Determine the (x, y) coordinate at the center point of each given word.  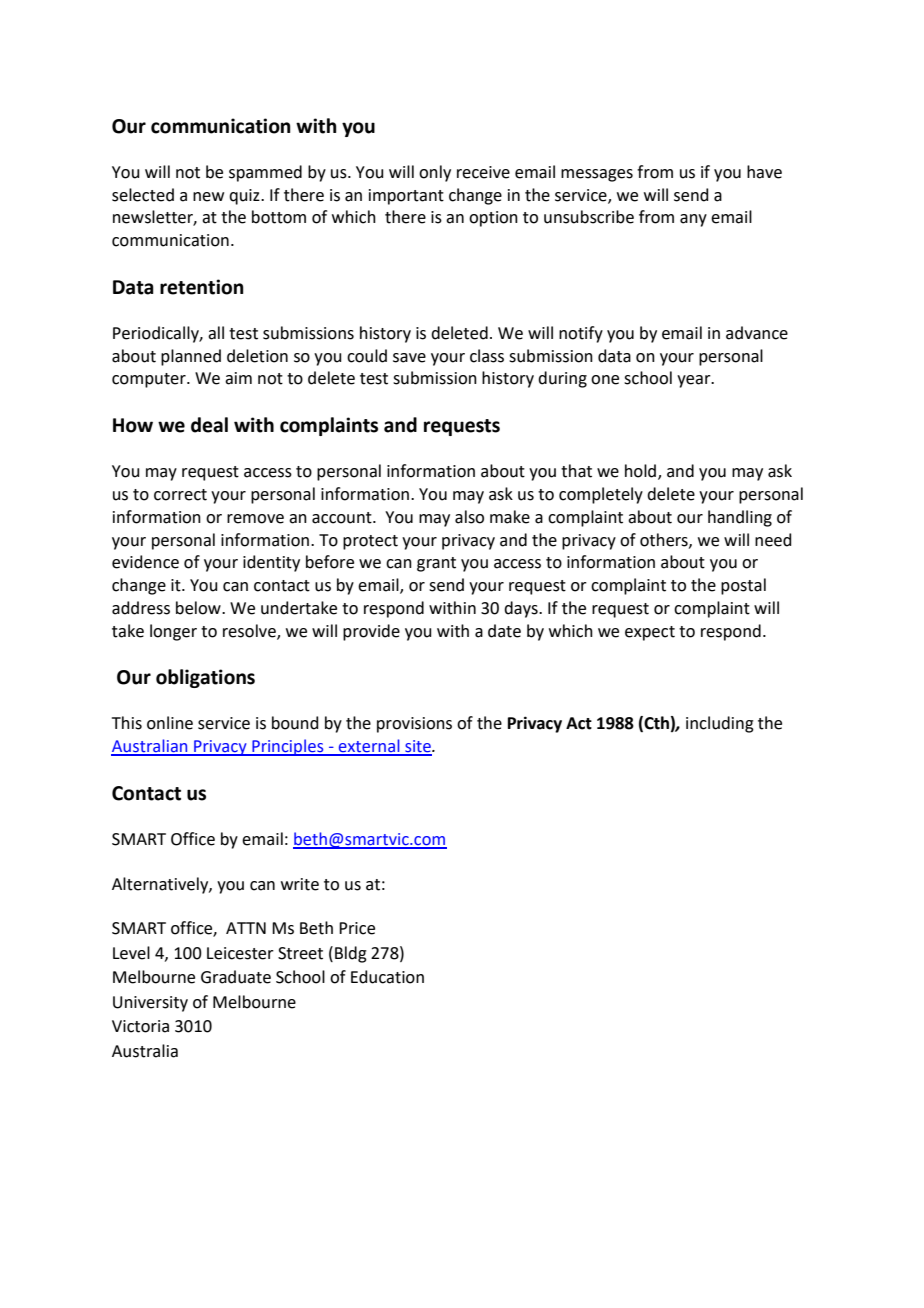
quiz (245, 197)
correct (180, 495)
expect (650, 633)
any (693, 220)
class (487, 356)
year (695, 381)
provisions (414, 725)
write (300, 884)
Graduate (236, 977)
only (435, 173)
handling (740, 518)
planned (191, 357)
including (720, 724)
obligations (205, 678)
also (469, 517)
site (418, 747)
